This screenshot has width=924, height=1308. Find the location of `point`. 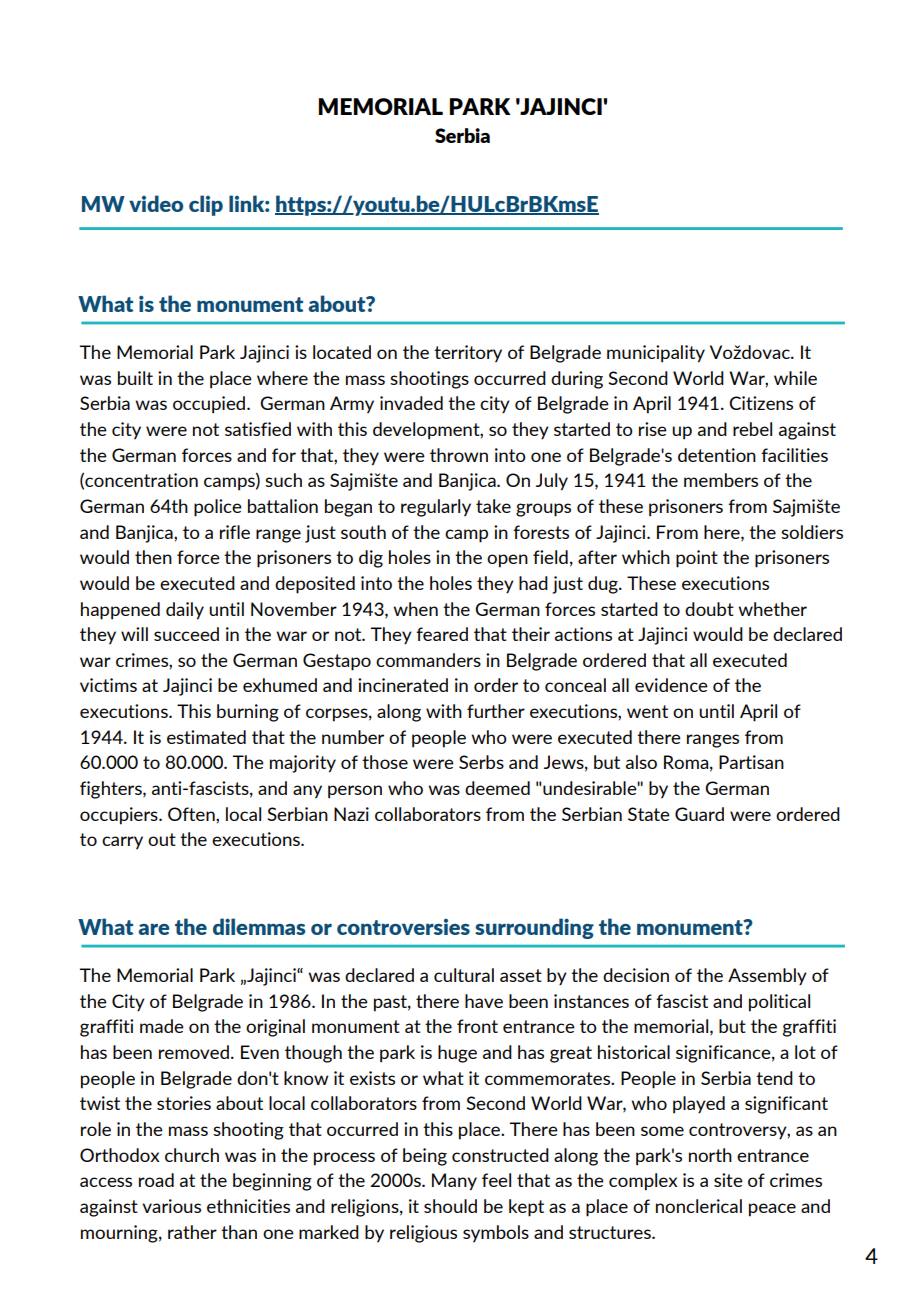

point is located at coordinates (697, 559).
